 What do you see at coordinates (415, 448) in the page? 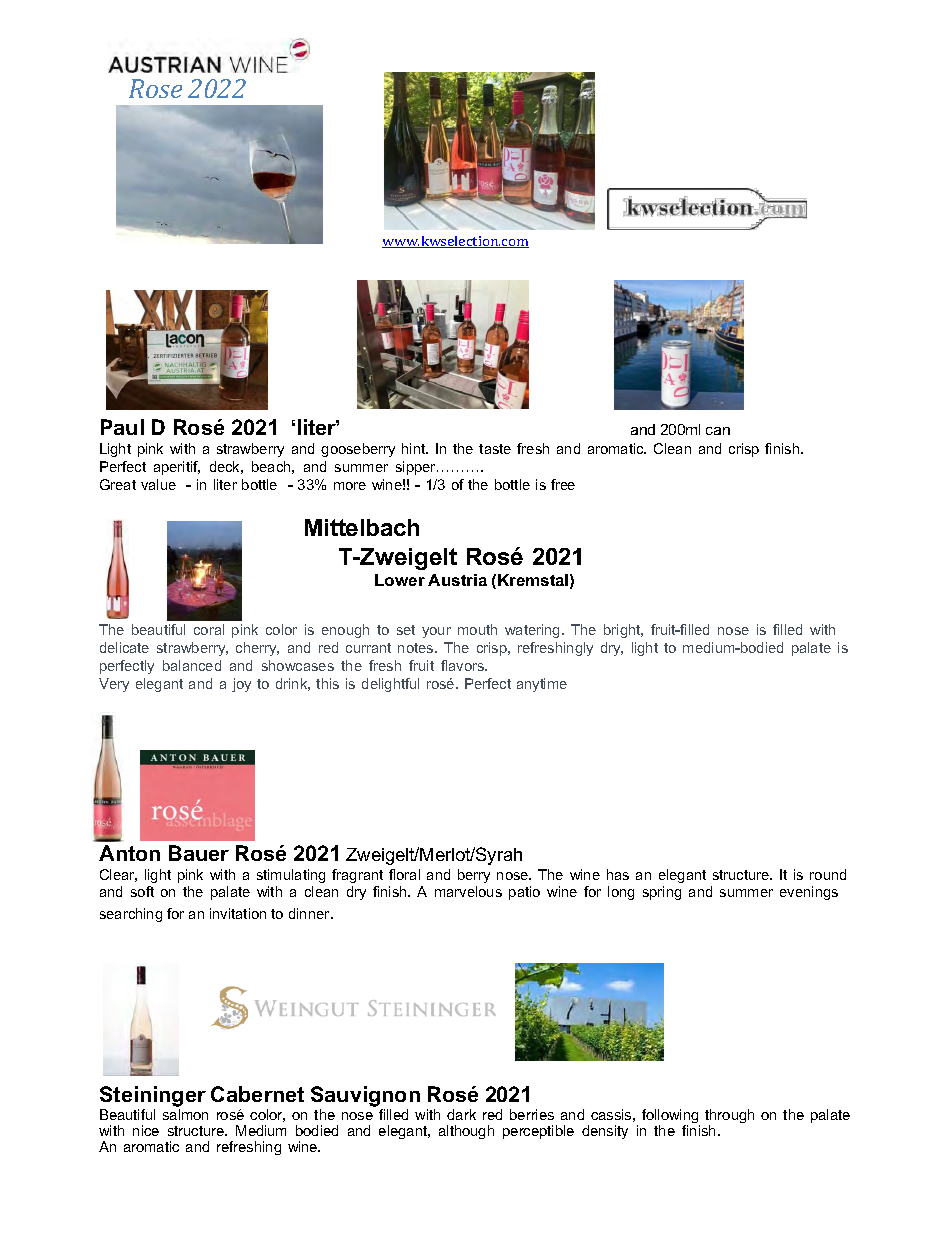
I see `hint` at bounding box center [415, 448].
